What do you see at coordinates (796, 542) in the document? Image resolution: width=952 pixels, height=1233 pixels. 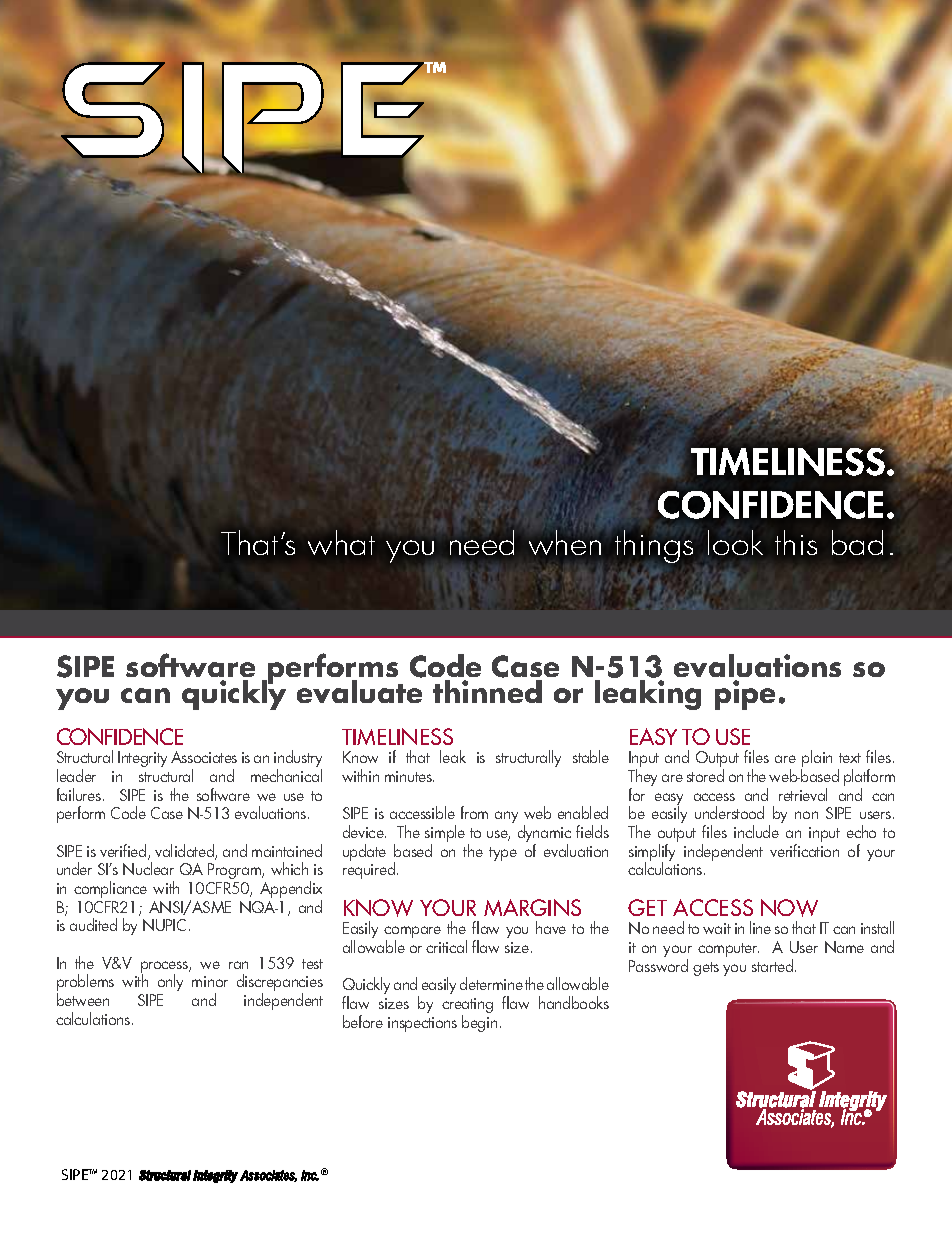 I see `this` at bounding box center [796, 542].
